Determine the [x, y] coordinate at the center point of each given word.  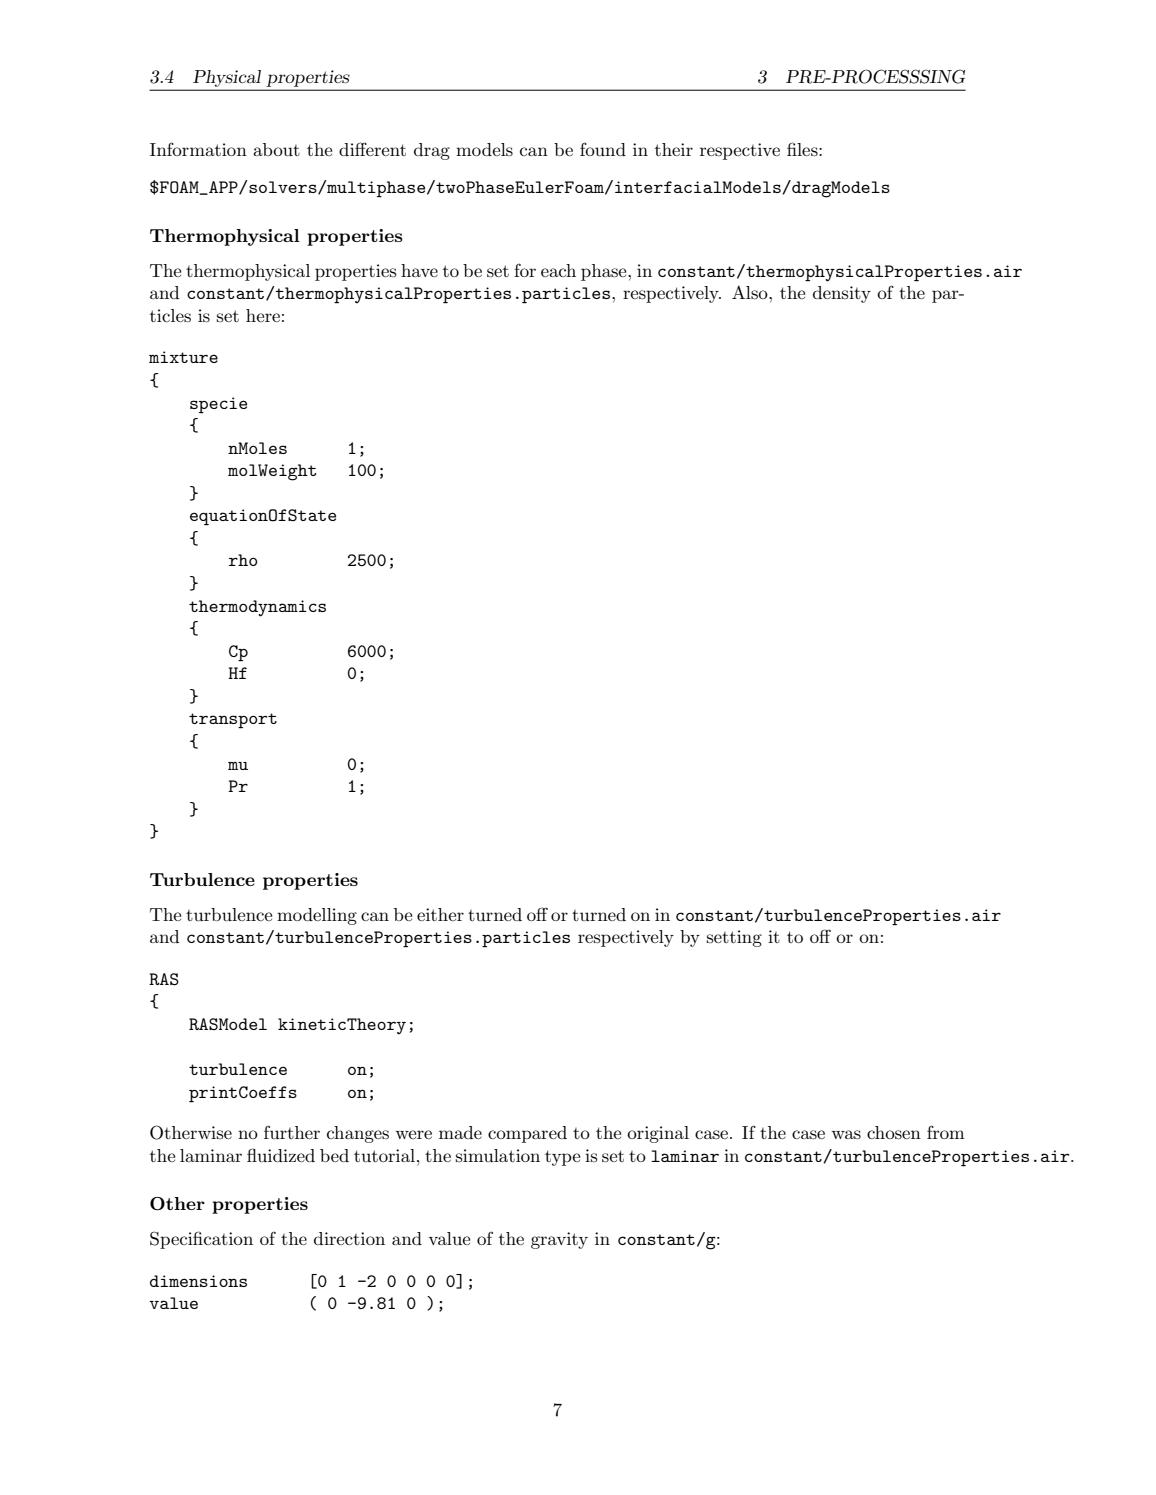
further [292, 1132]
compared [527, 1134]
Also [751, 292]
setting [734, 938]
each [558, 270]
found [603, 149]
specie [218, 405]
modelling [317, 916]
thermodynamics [257, 608]
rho [243, 560]
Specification [201, 1240]
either [440, 914]
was [846, 1135]
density [842, 294]
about [276, 150]
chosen [894, 1133]
